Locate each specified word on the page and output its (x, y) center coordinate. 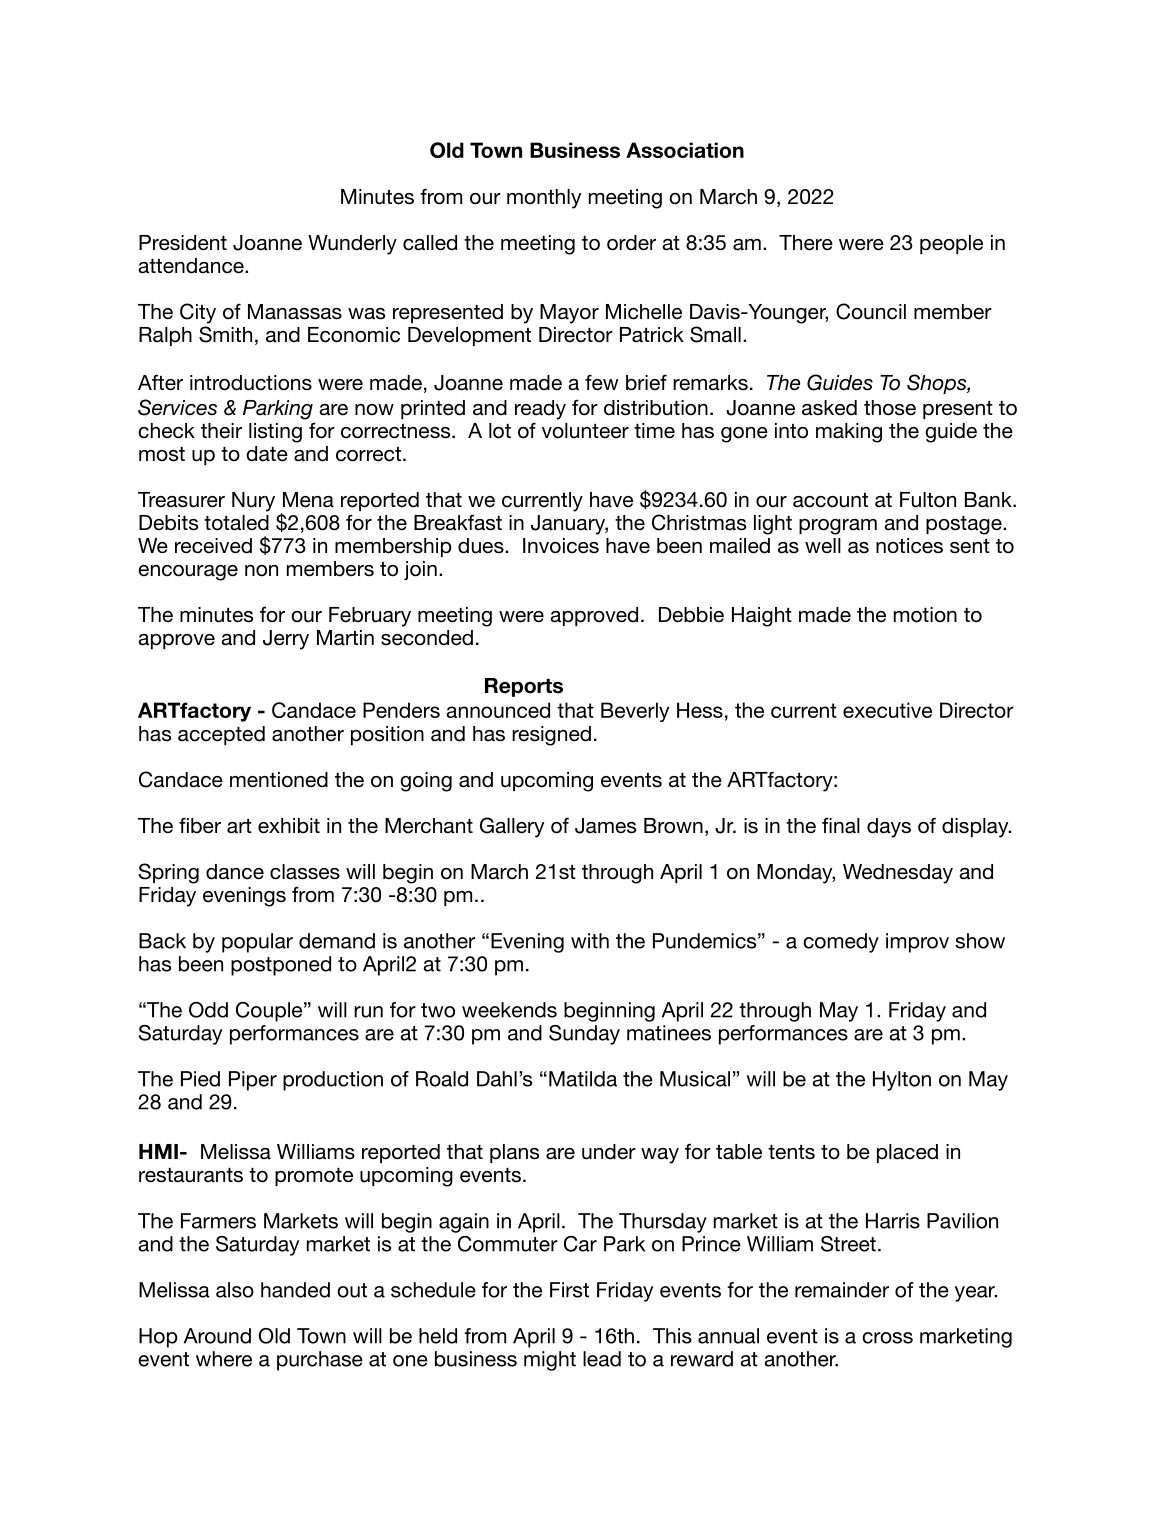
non (261, 571)
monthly (544, 199)
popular (257, 943)
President (183, 243)
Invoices (561, 546)
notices (909, 546)
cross (887, 1338)
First (569, 1290)
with (590, 941)
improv (917, 943)
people (951, 244)
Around (217, 1336)
